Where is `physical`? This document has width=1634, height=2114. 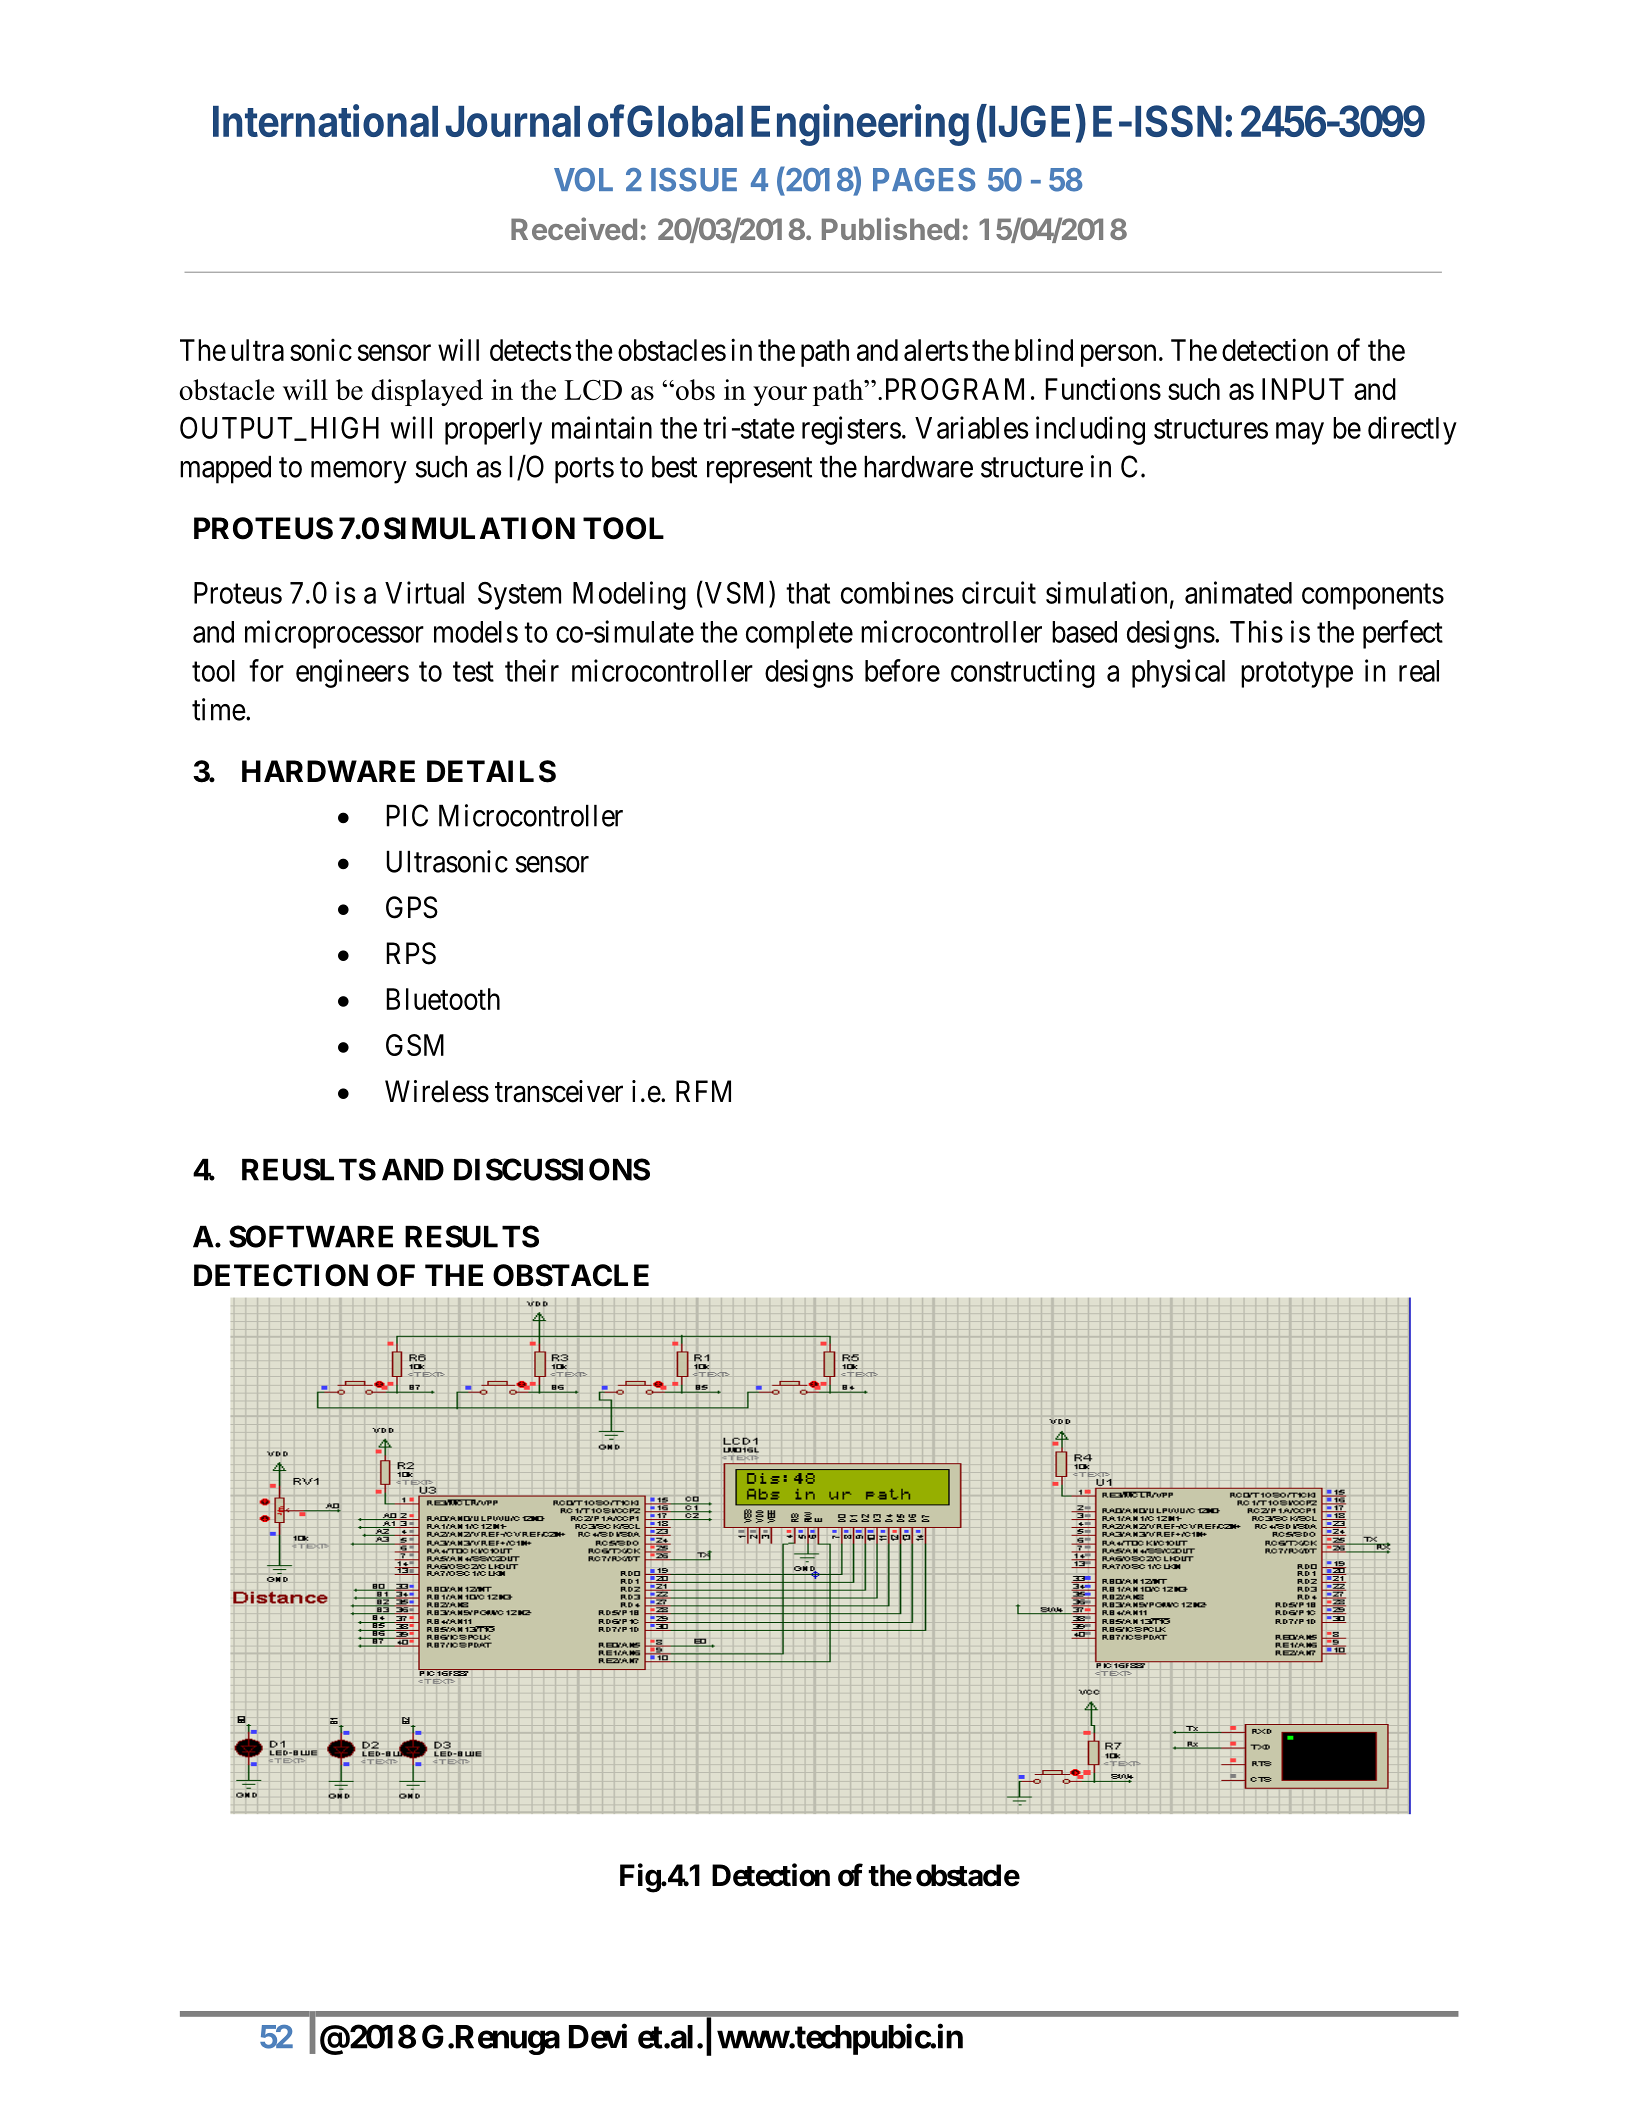 physical is located at coordinates (1178, 673).
